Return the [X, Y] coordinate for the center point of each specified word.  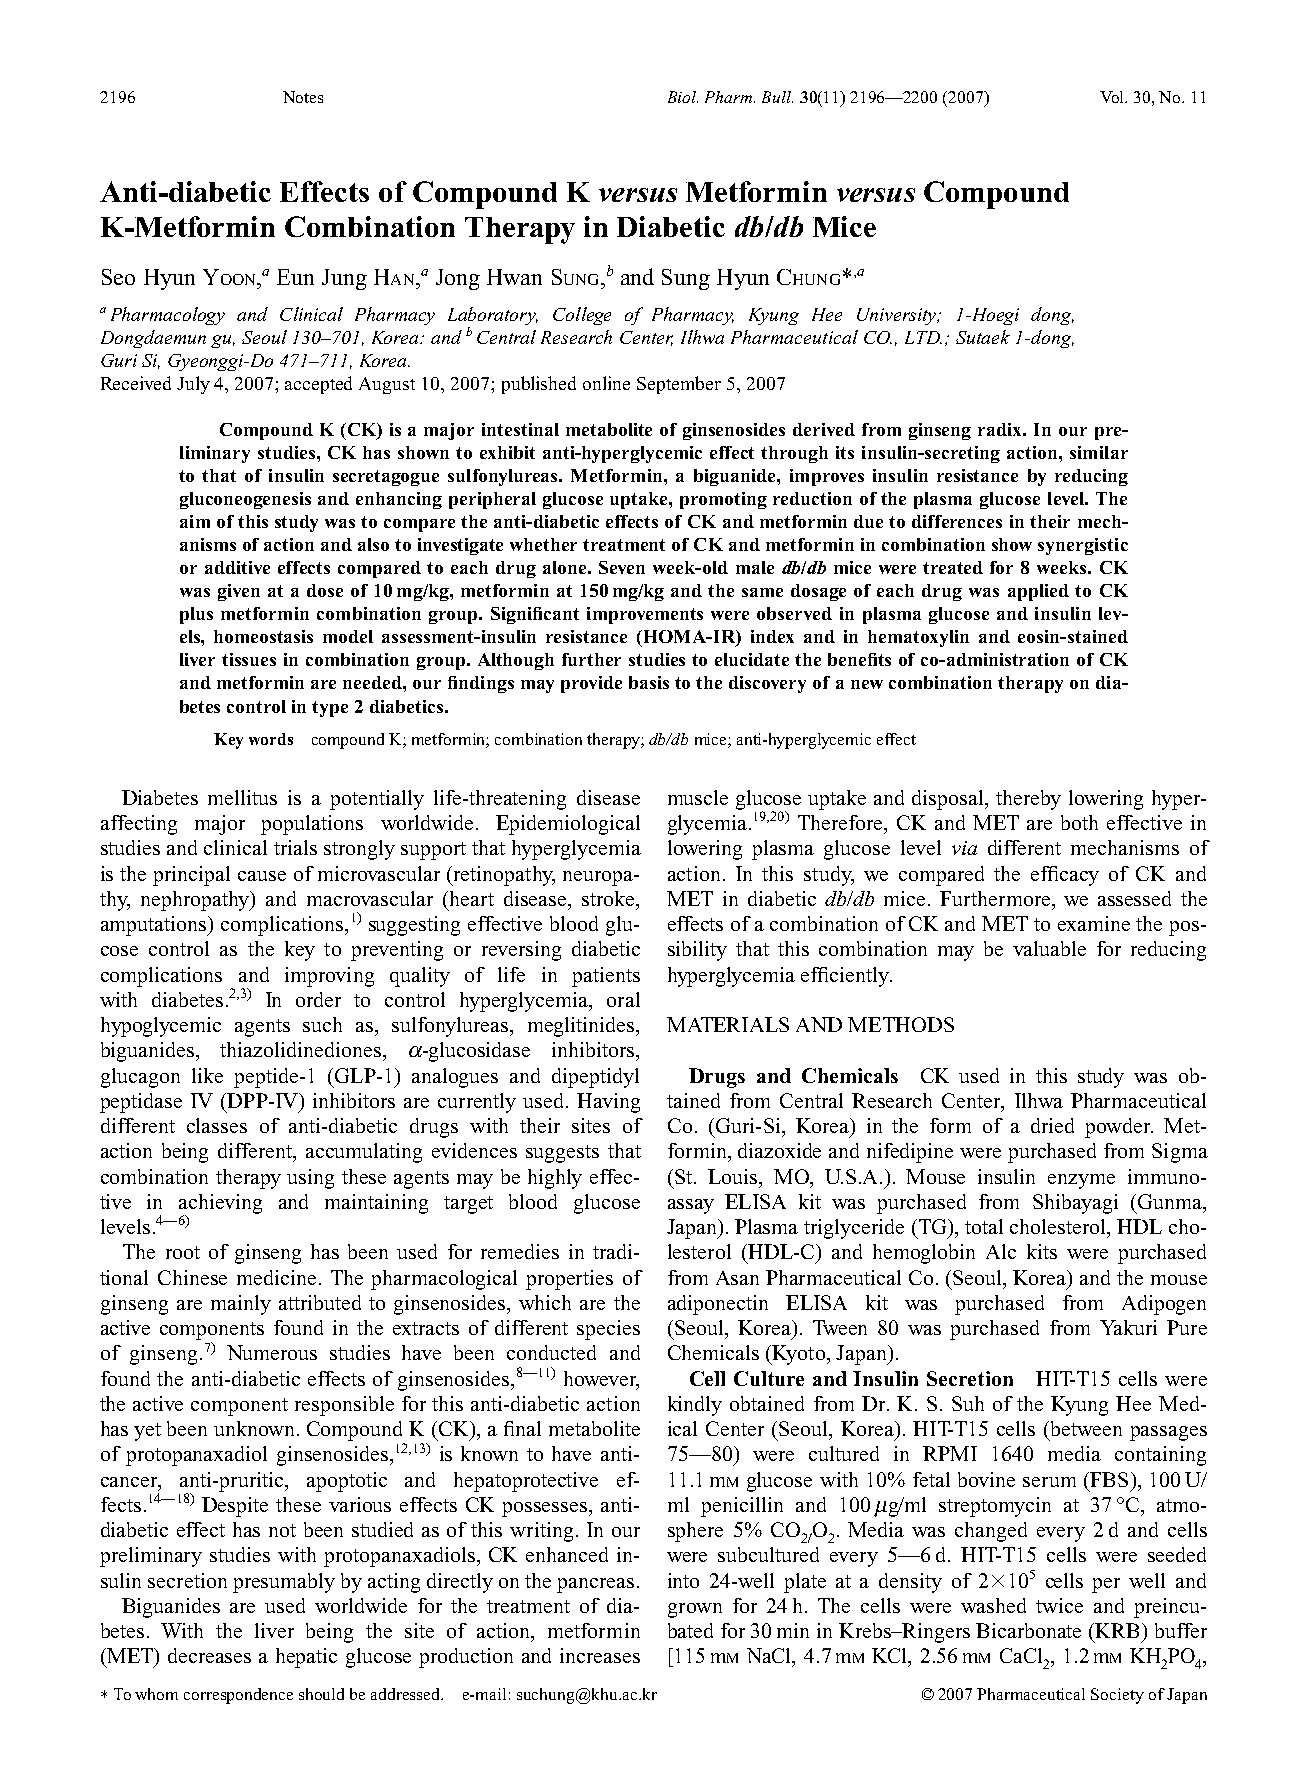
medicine [276, 1277]
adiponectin [718, 1305]
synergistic [1083, 546]
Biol [683, 97]
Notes [303, 97]
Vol [1113, 97]
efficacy [1065, 876]
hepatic [306, 1658]
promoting [723, 500]
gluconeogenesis [245, 500]
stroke [609, 898]
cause [262, 876]
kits [1042, 1251]
